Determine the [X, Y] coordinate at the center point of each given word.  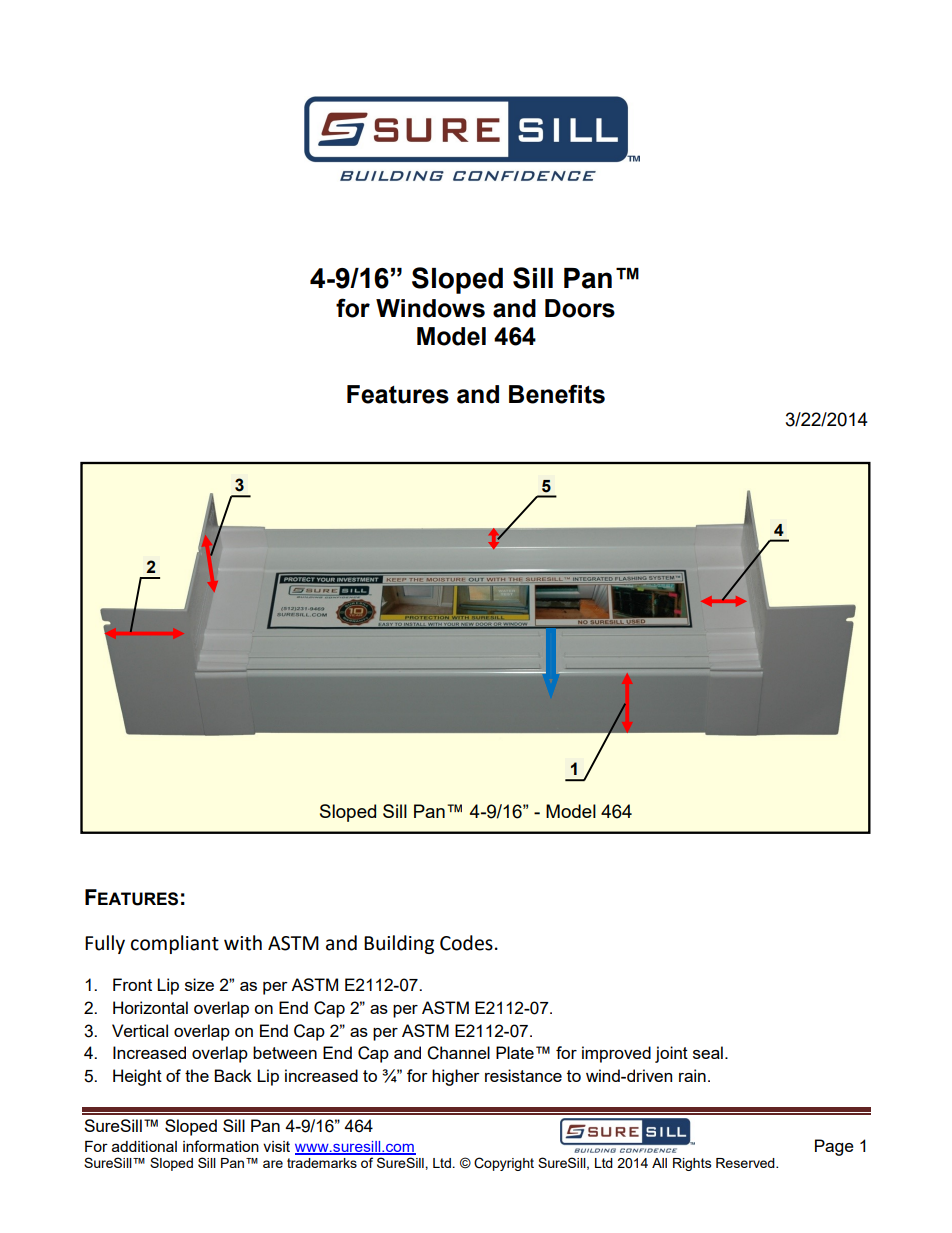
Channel [458, 1053]
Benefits [557, 394]
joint [671, 1054]
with [243, 943]
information [221, 1146]
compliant [175, 944]
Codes [466, 943]
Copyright [504, 1164]
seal [708, 1052]
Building [399, 944]
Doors [580, 308]
